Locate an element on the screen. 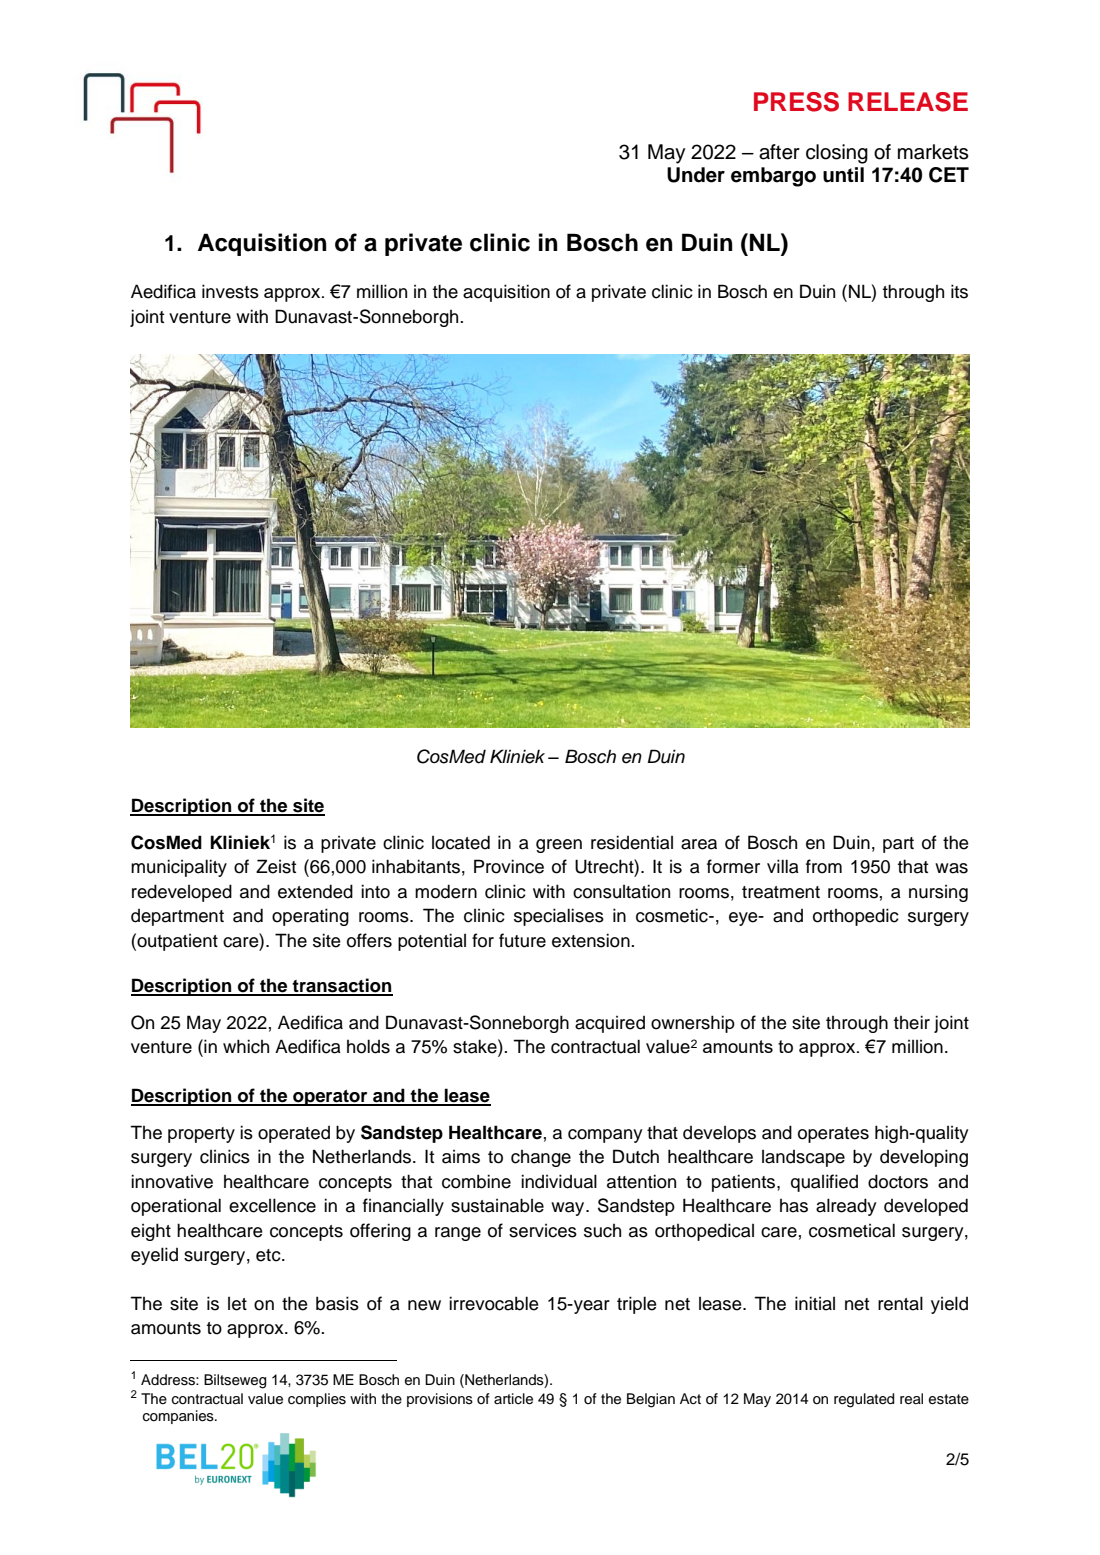 The width and height of the screenshot is (1100, 1555). Under is located at coordinates (696, 175).
